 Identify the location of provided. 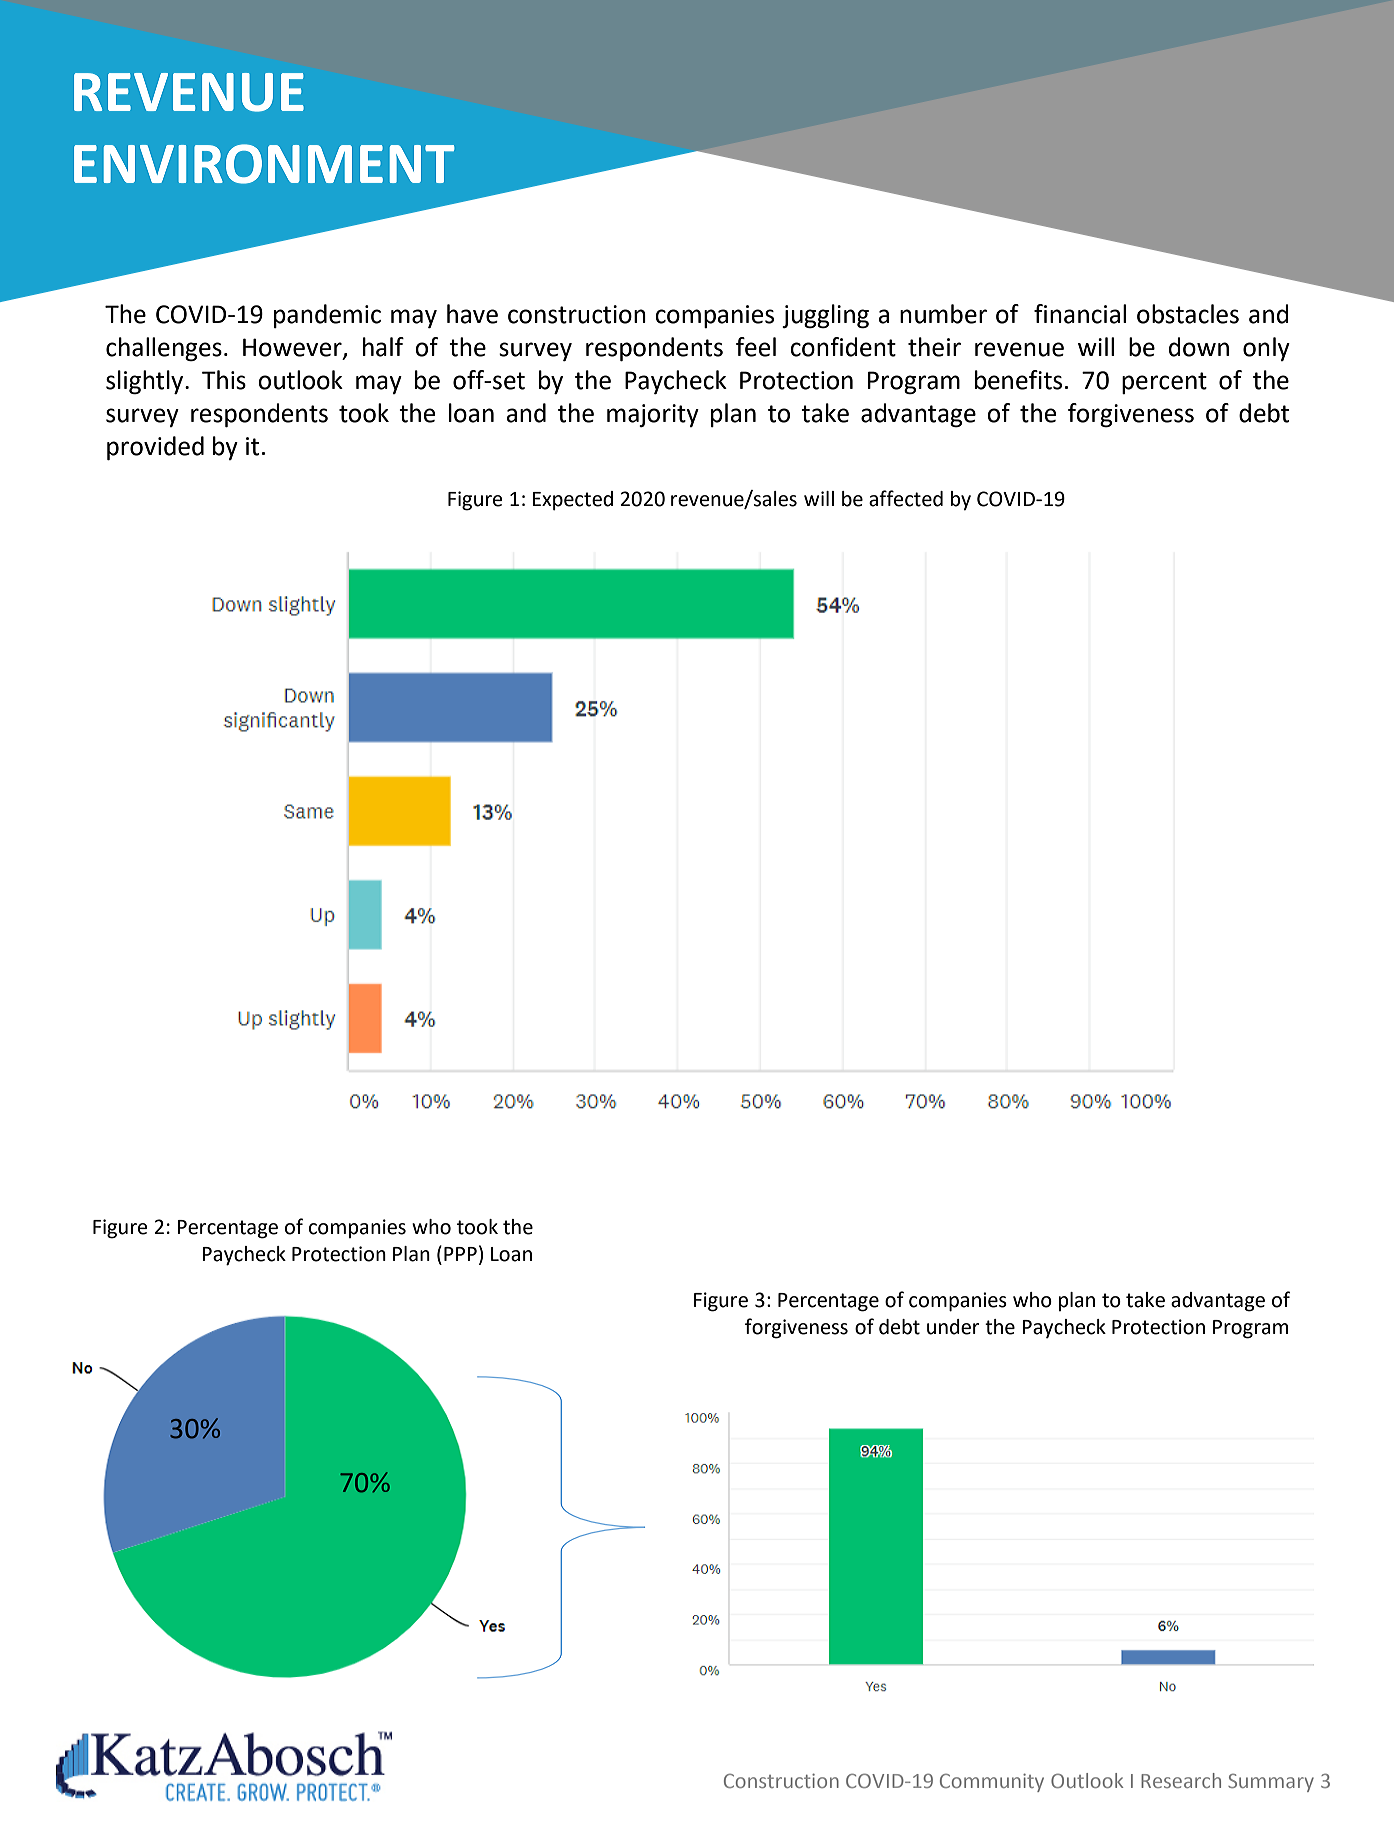
(155, 448).
